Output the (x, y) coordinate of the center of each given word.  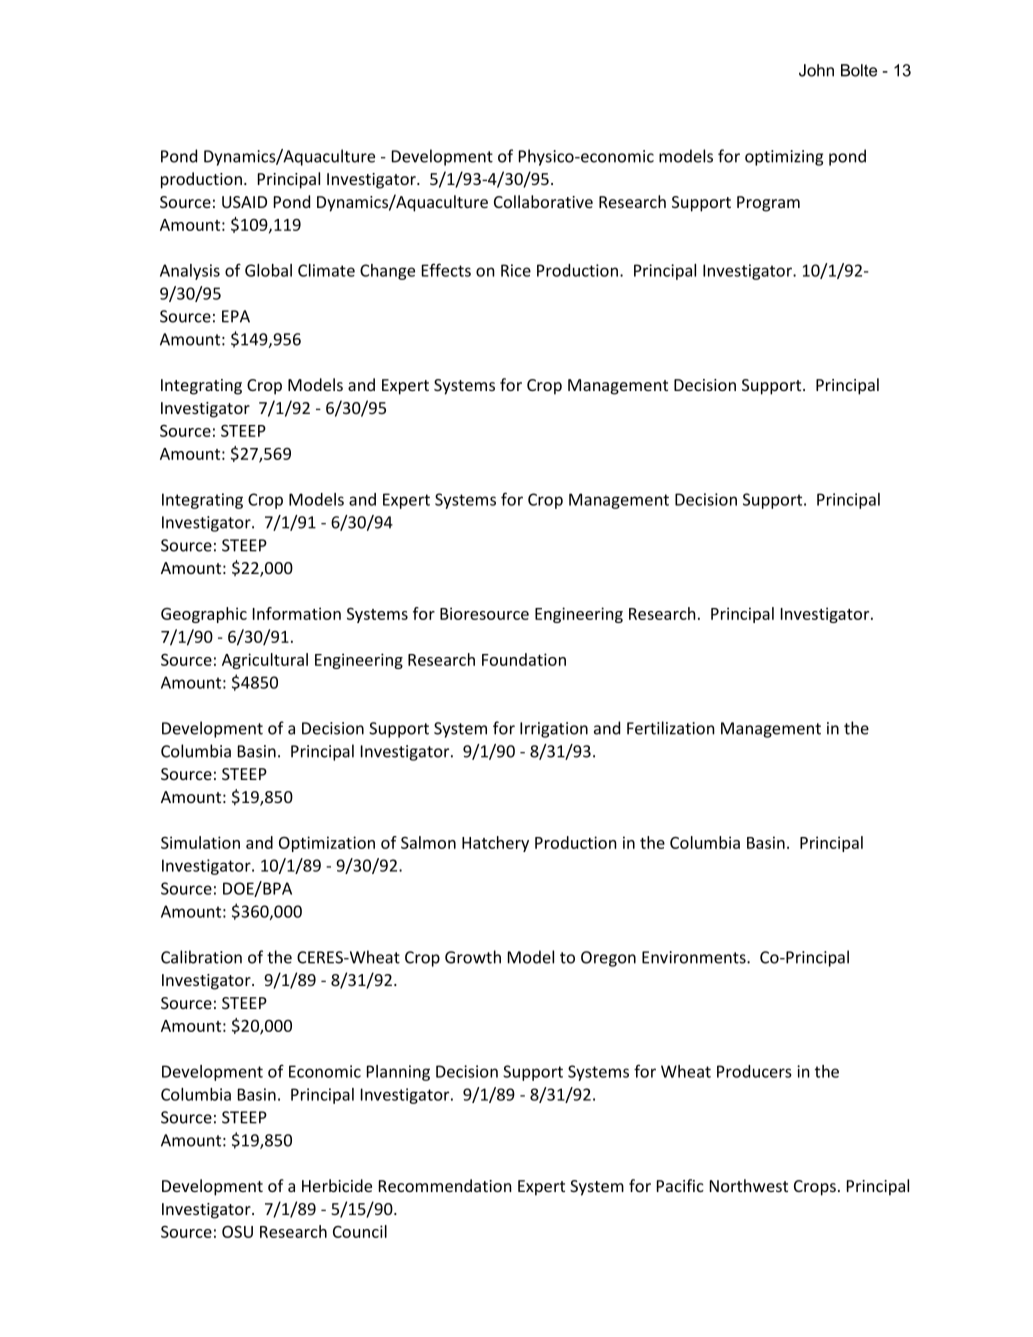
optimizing (784, 158)
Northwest (749, 1185)
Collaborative (543, 201)
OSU (237, 1232)
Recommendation (445, 1185)
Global (268, 270)
